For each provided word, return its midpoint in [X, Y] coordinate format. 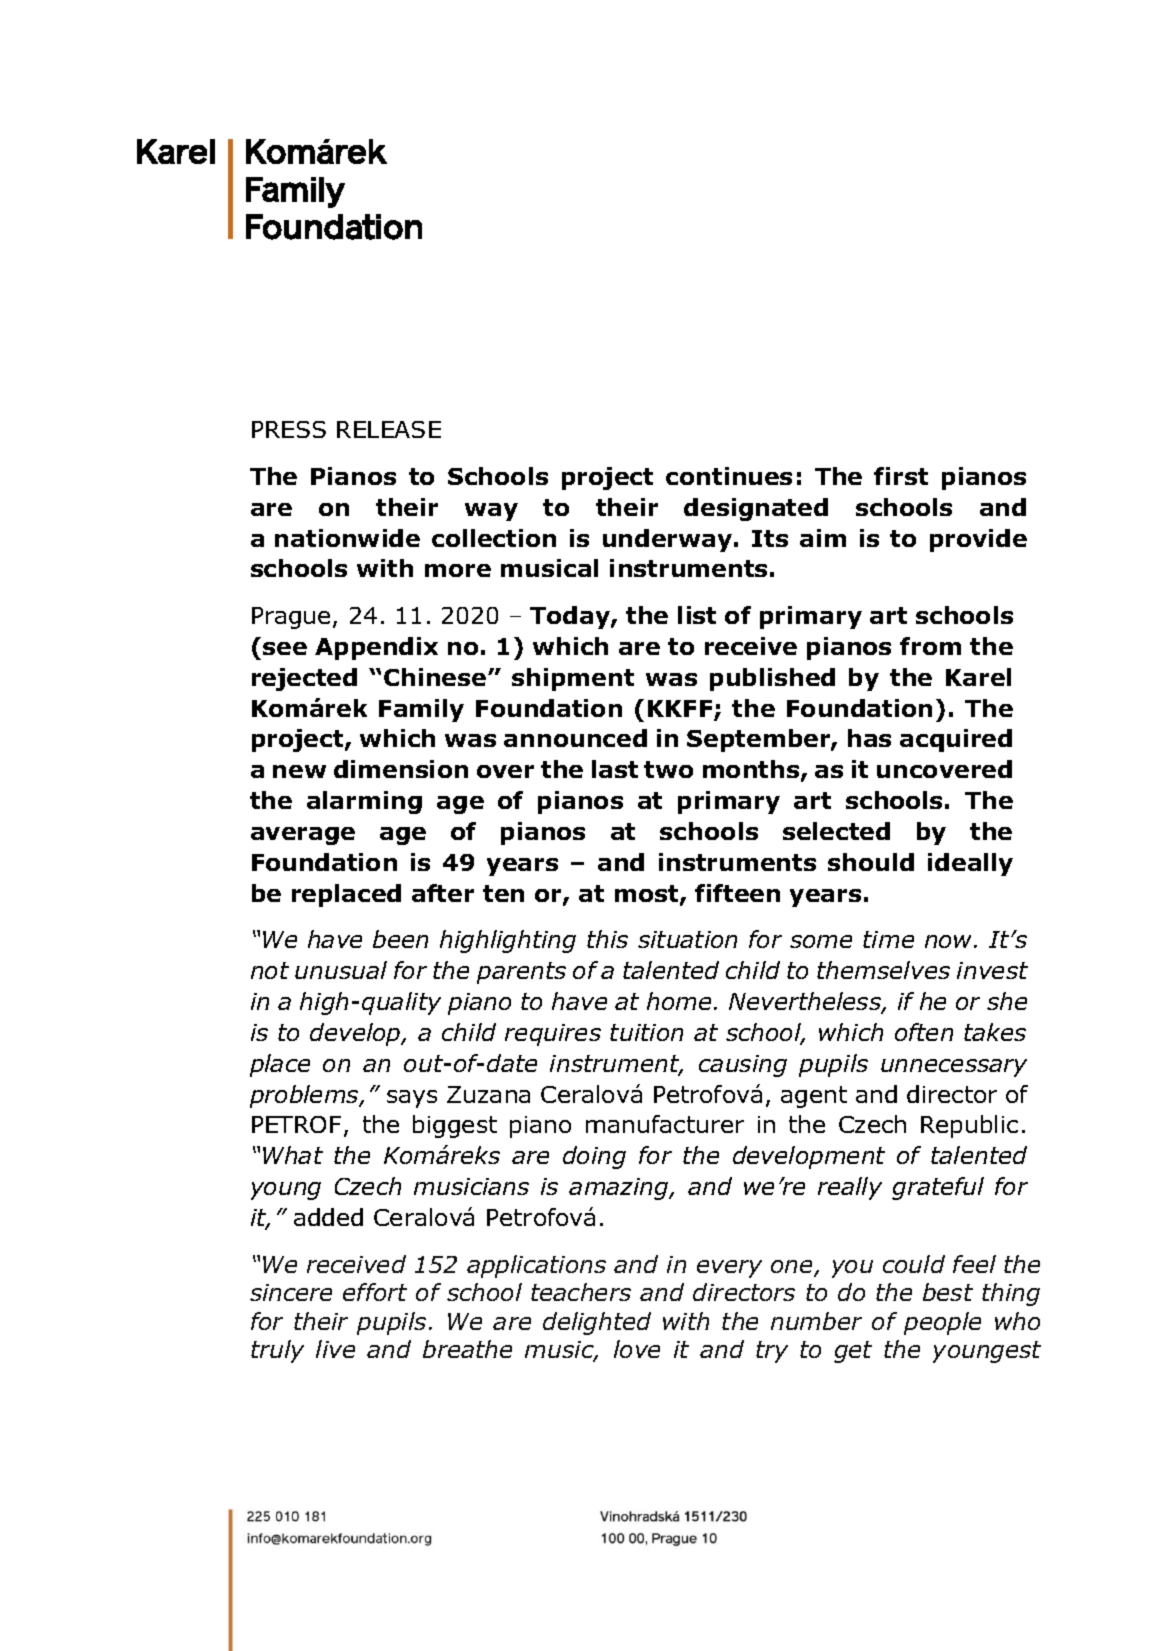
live [335, 1349]
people [942, 1323]
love [637, 1349]
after [443, 893]
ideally [970, 864]
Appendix [376, 648]
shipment [573, 679]
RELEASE [389, 429]
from [930, 646]
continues [729, 476]
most [648, 895]
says [412, 1099]
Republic [969, 1126]
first [901, 476]
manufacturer [665, 1124]
